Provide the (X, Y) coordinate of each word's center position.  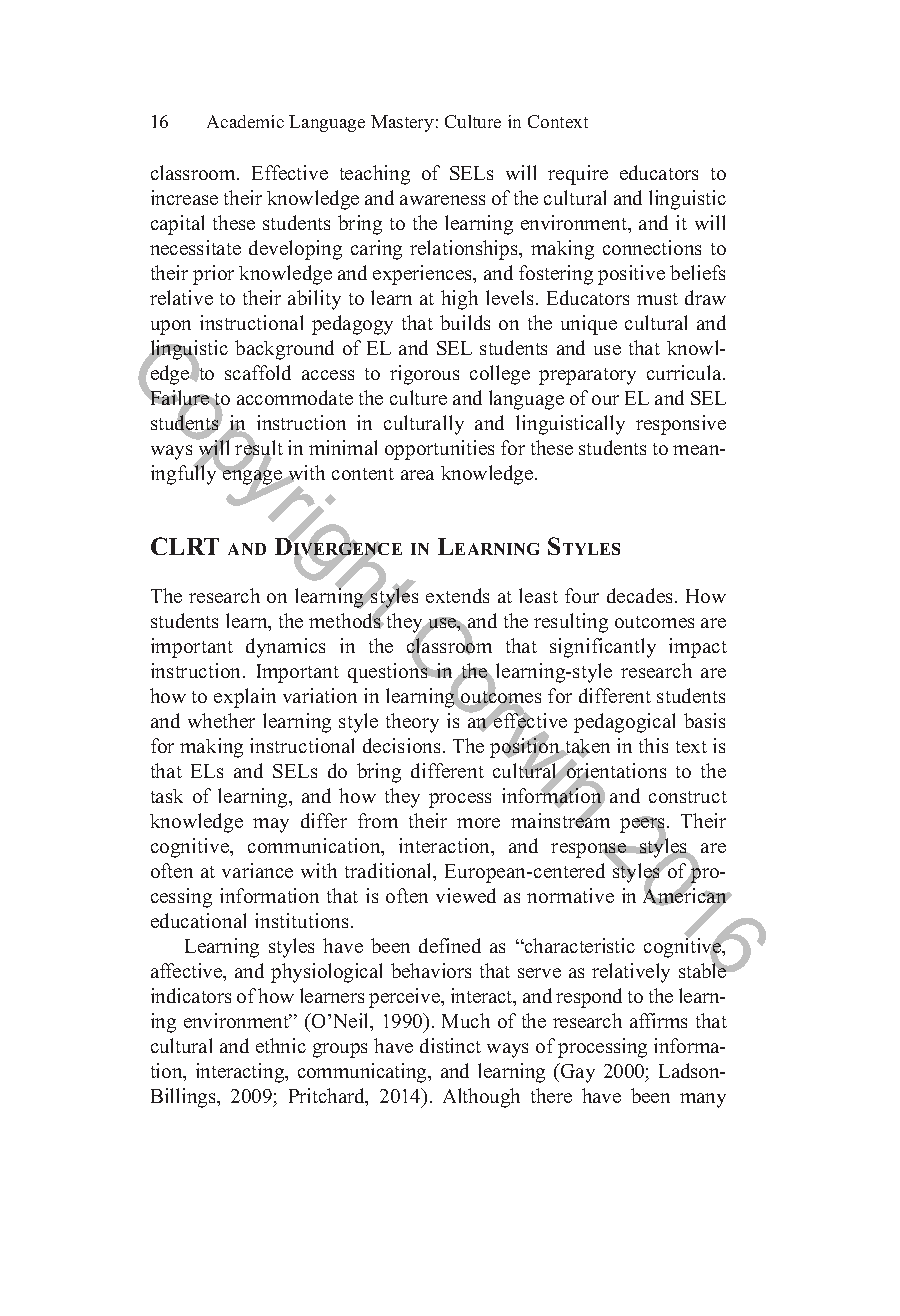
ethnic (281, 1045)
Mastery (402, 123)
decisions (403, 745)
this (653, 745)
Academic (245, 121)
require (578, 175)
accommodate (295, 397)
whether (221, 720)
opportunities (439, 450)
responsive (681, 425)
